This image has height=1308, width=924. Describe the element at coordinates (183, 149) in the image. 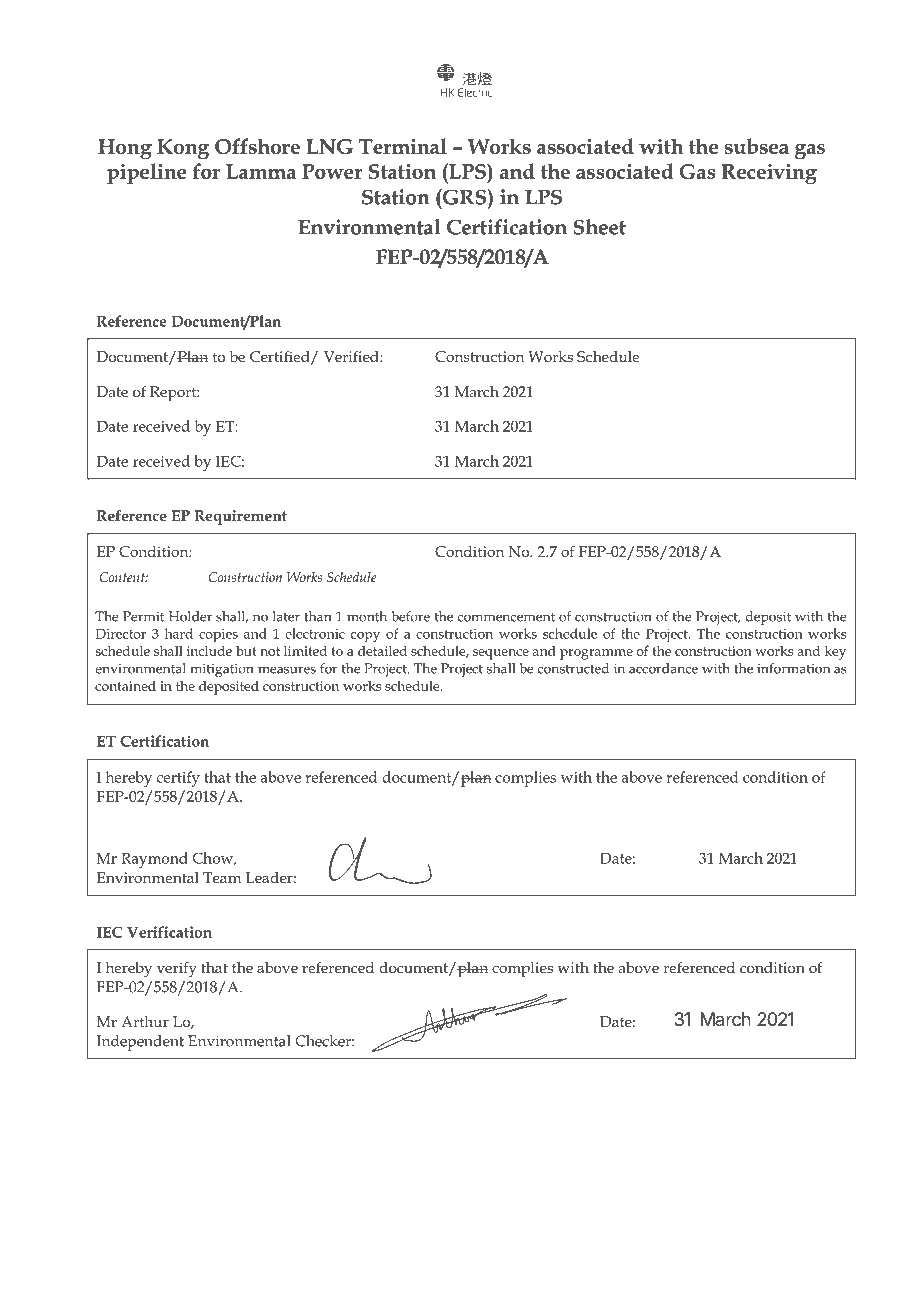

I see `Kong` at that location.
